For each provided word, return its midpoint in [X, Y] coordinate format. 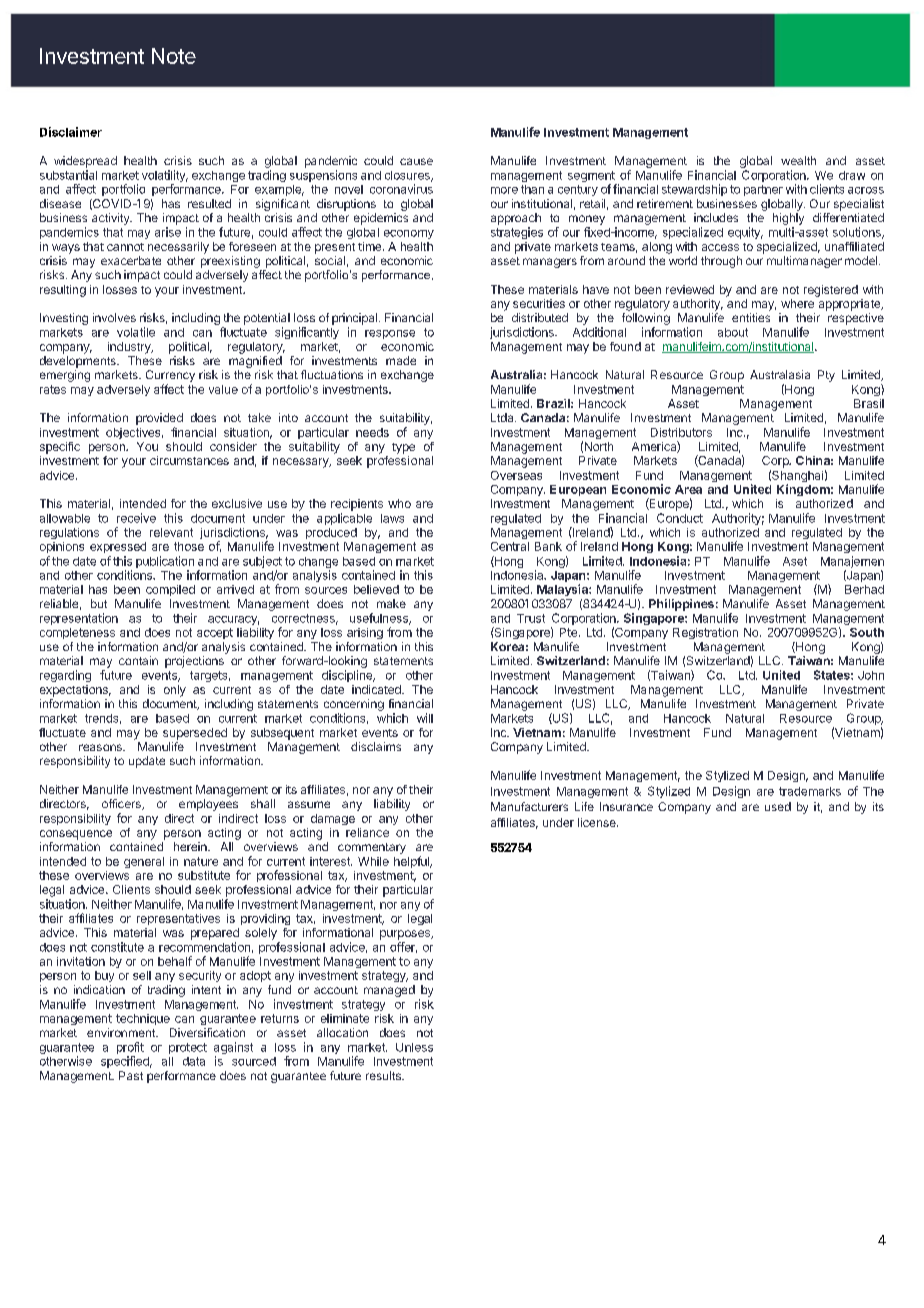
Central [510, 546]
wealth [798, 160]
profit [130, 1048]
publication [165, 562]
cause [416, 161]
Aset [795, 561]
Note [174, 56]
